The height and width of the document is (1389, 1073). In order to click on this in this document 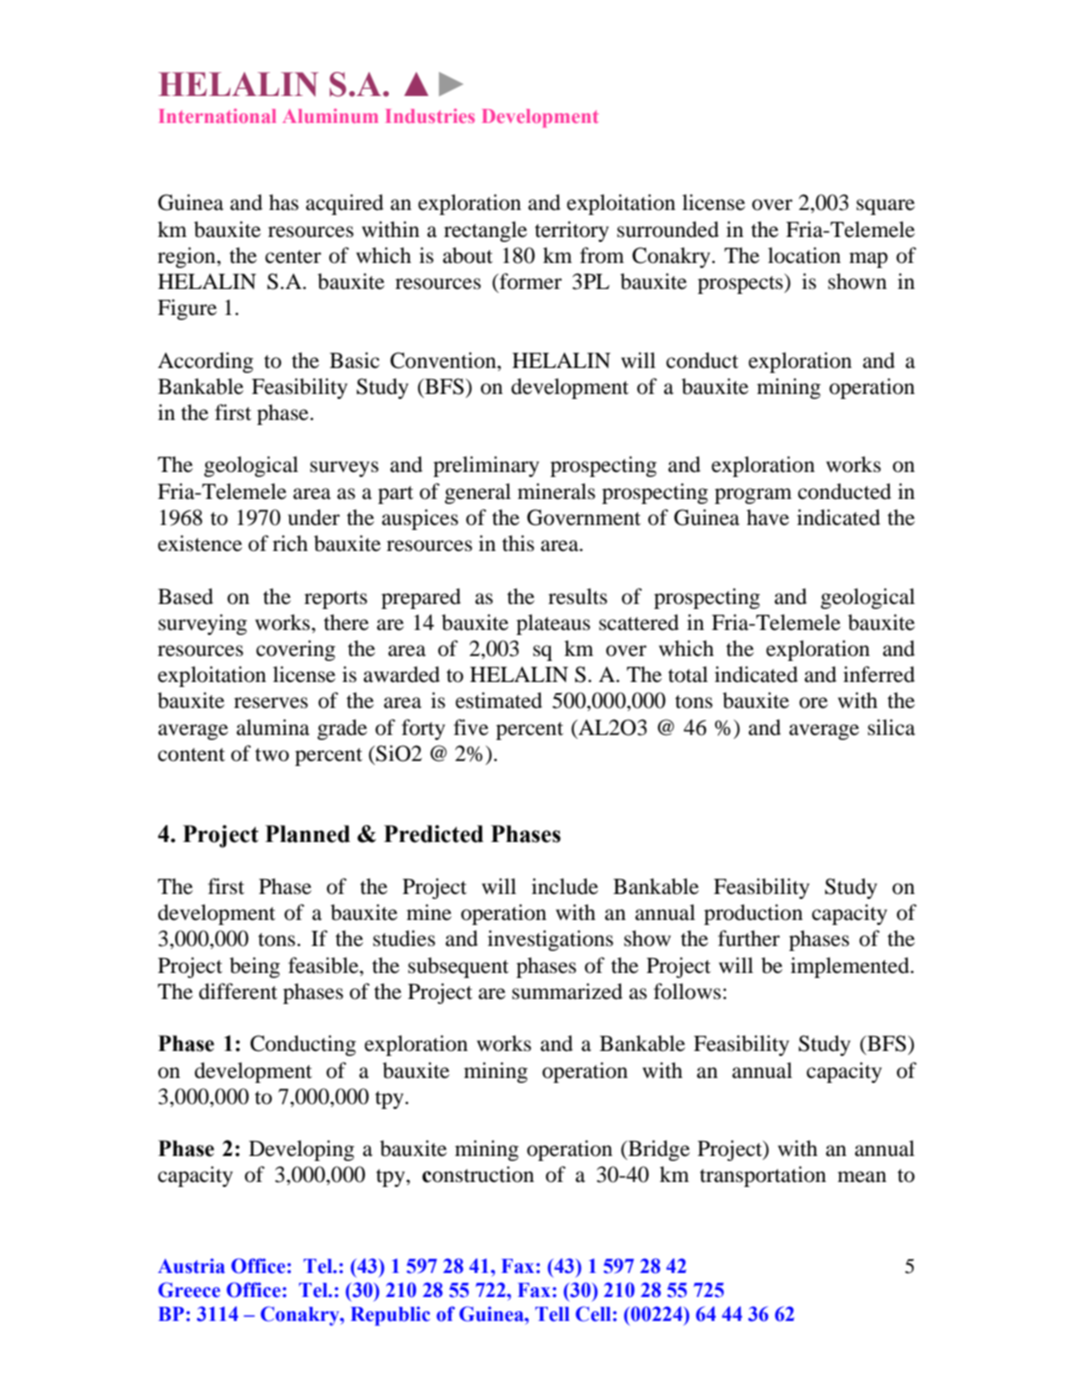, I will do `click(518, 543)`.
